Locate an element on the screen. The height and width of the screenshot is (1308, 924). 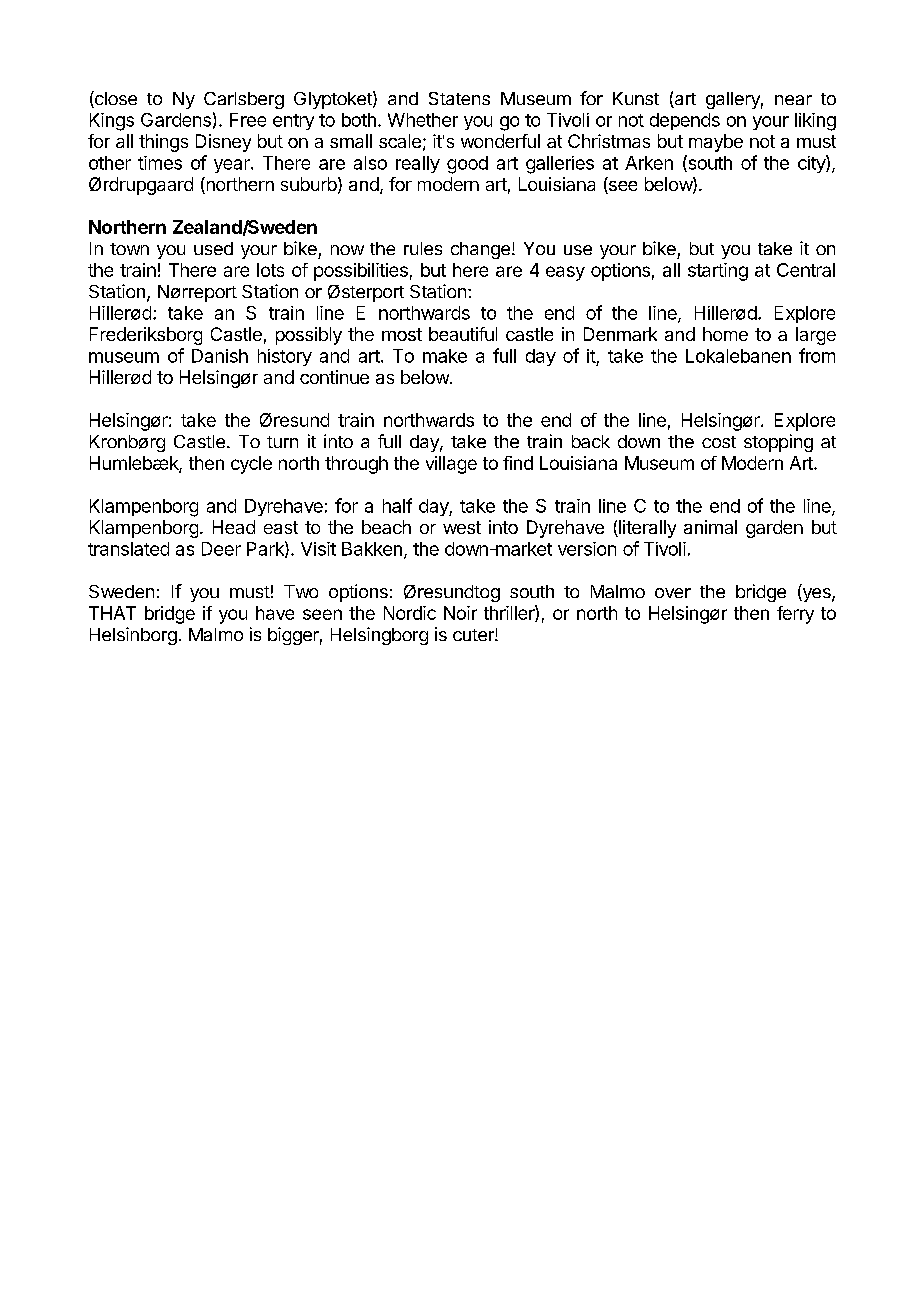
starting is located at coordinates (718, 272).
